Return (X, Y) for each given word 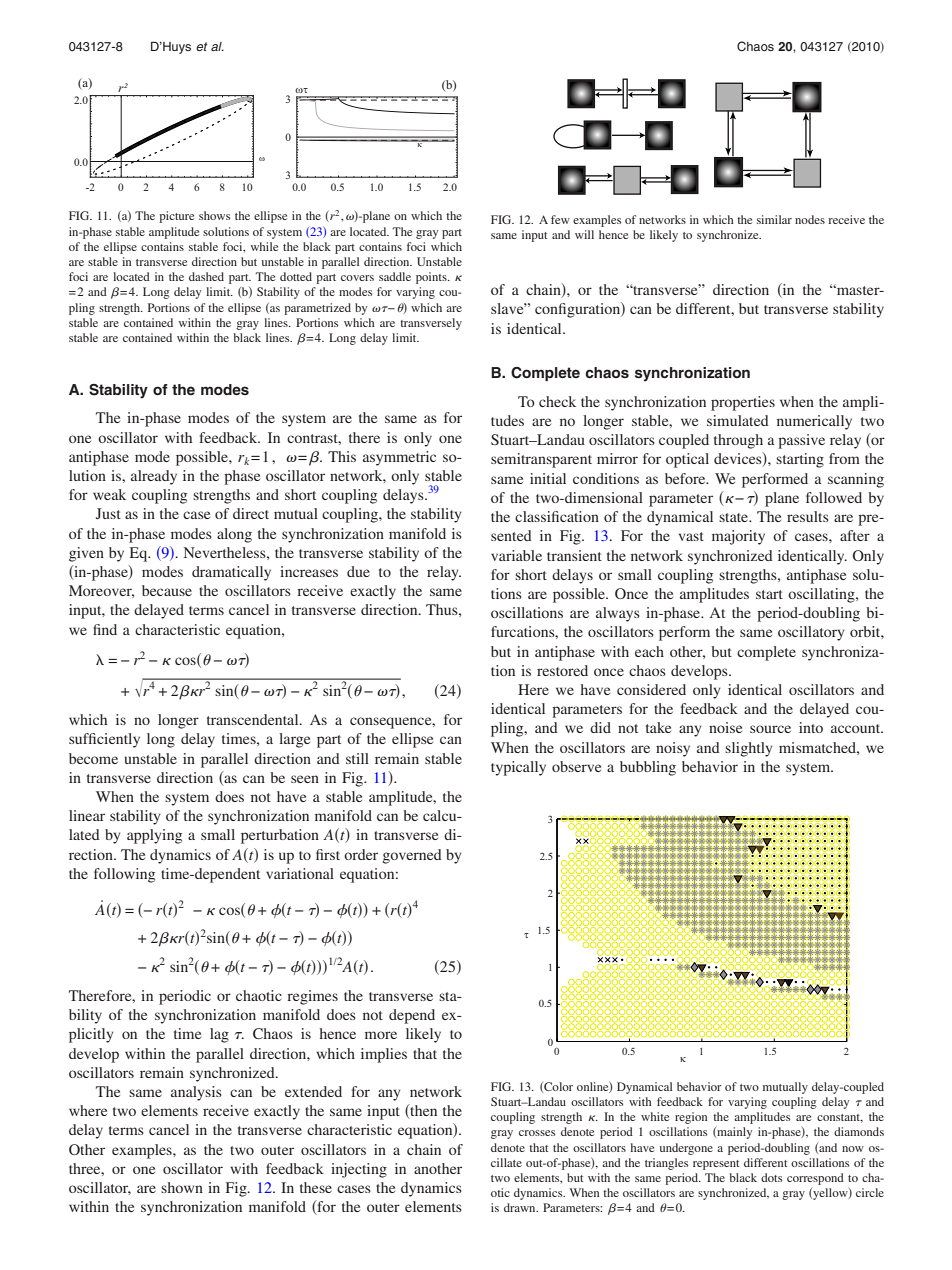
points (432, 278)
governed (412, 856)
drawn (521, 1207)
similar (774, 219)
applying (154, 836)
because (167, 590)
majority (738, 537)
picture (176, 217)
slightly (748, 749)
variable (516, 555)
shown (182, 1187)
